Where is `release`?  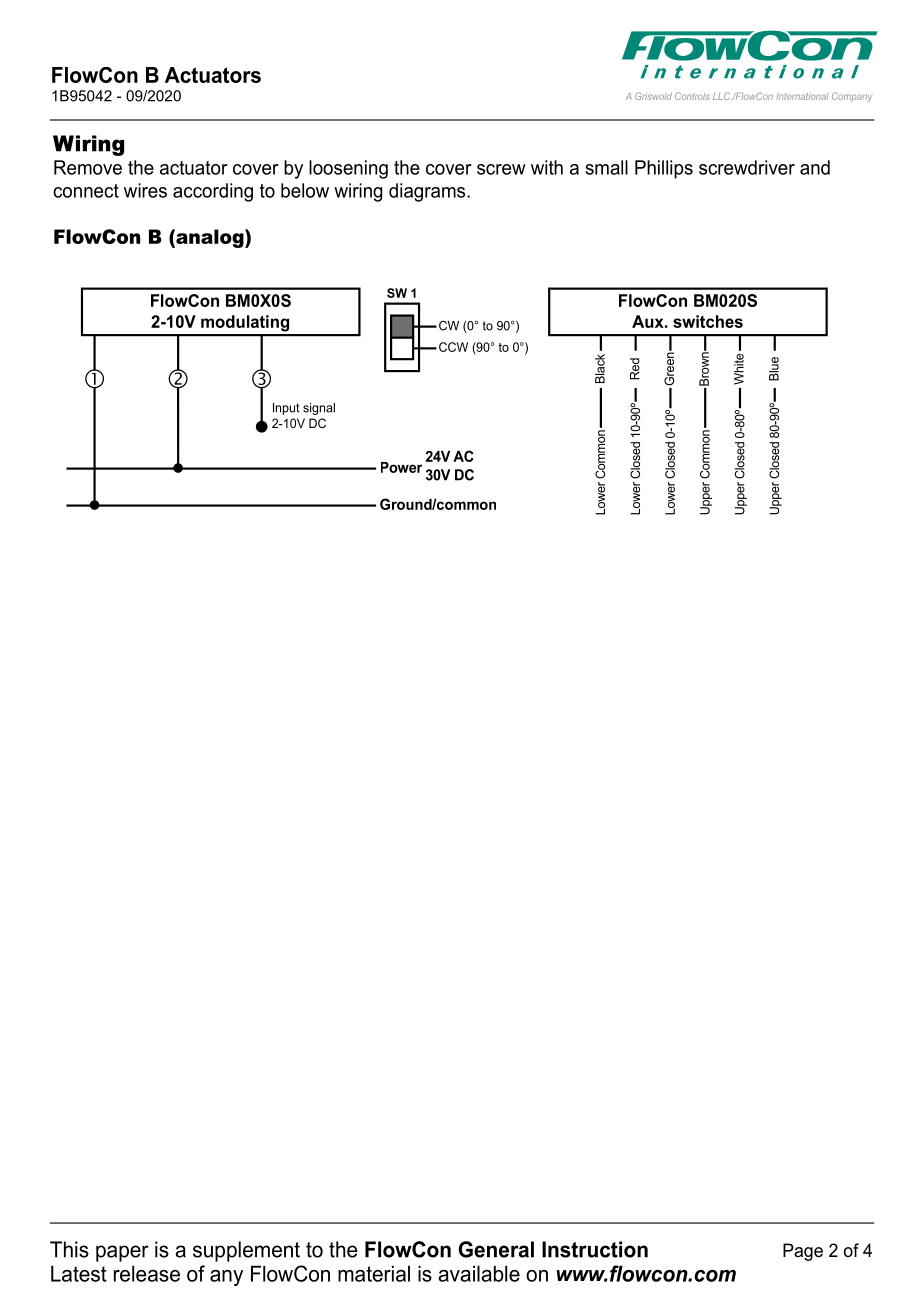
release is located at coordinates (147, 1273).
